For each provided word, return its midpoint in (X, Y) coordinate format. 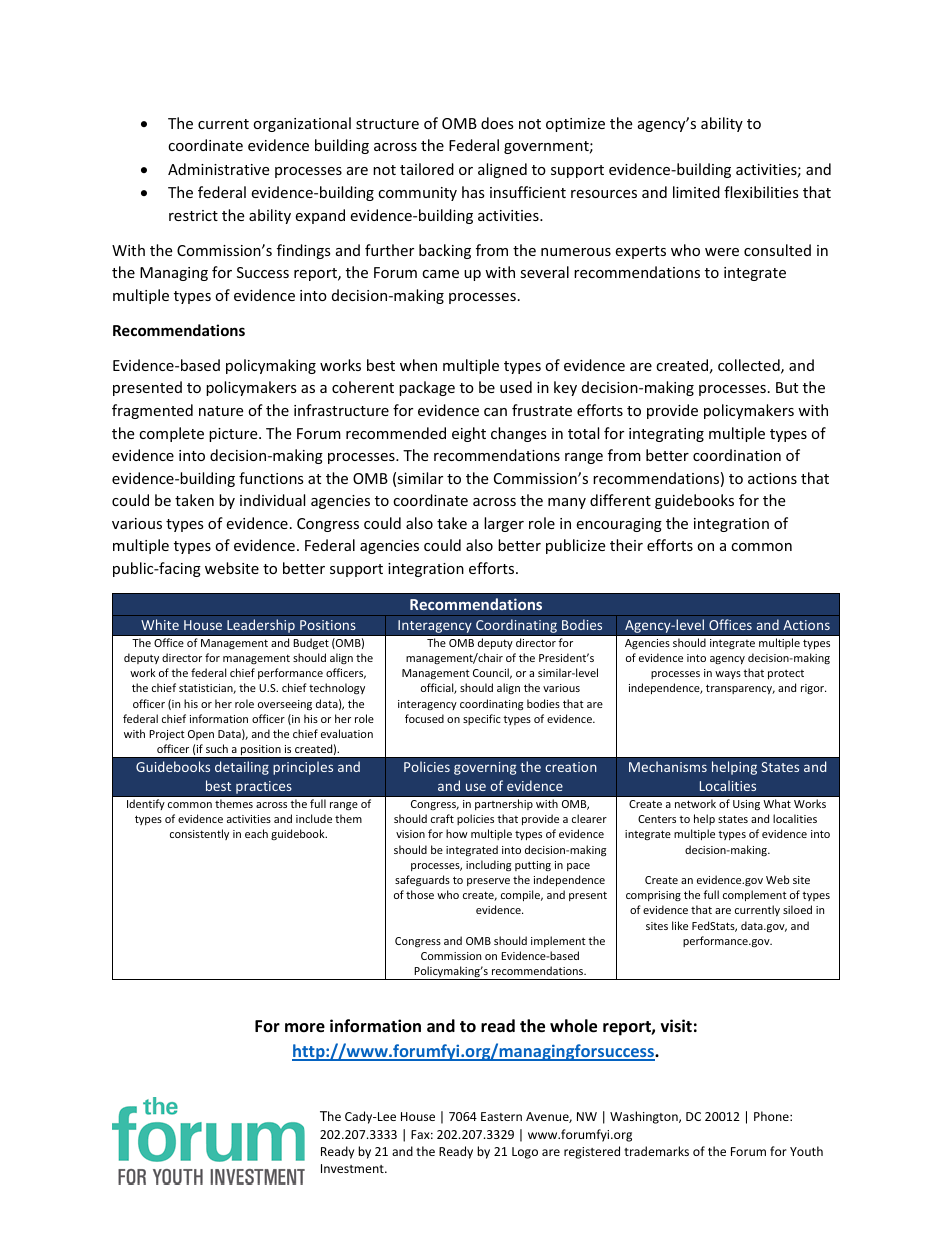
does (497, 123)
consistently (199, 834)
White (160, 624)
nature (221, 411)
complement (755, 895)
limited (696, 192)
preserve (488, 882)
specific (482, 719)
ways (728, 675)
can (495, 412)
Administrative (218, 169)
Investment (353, 1168)
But (787, 387)
